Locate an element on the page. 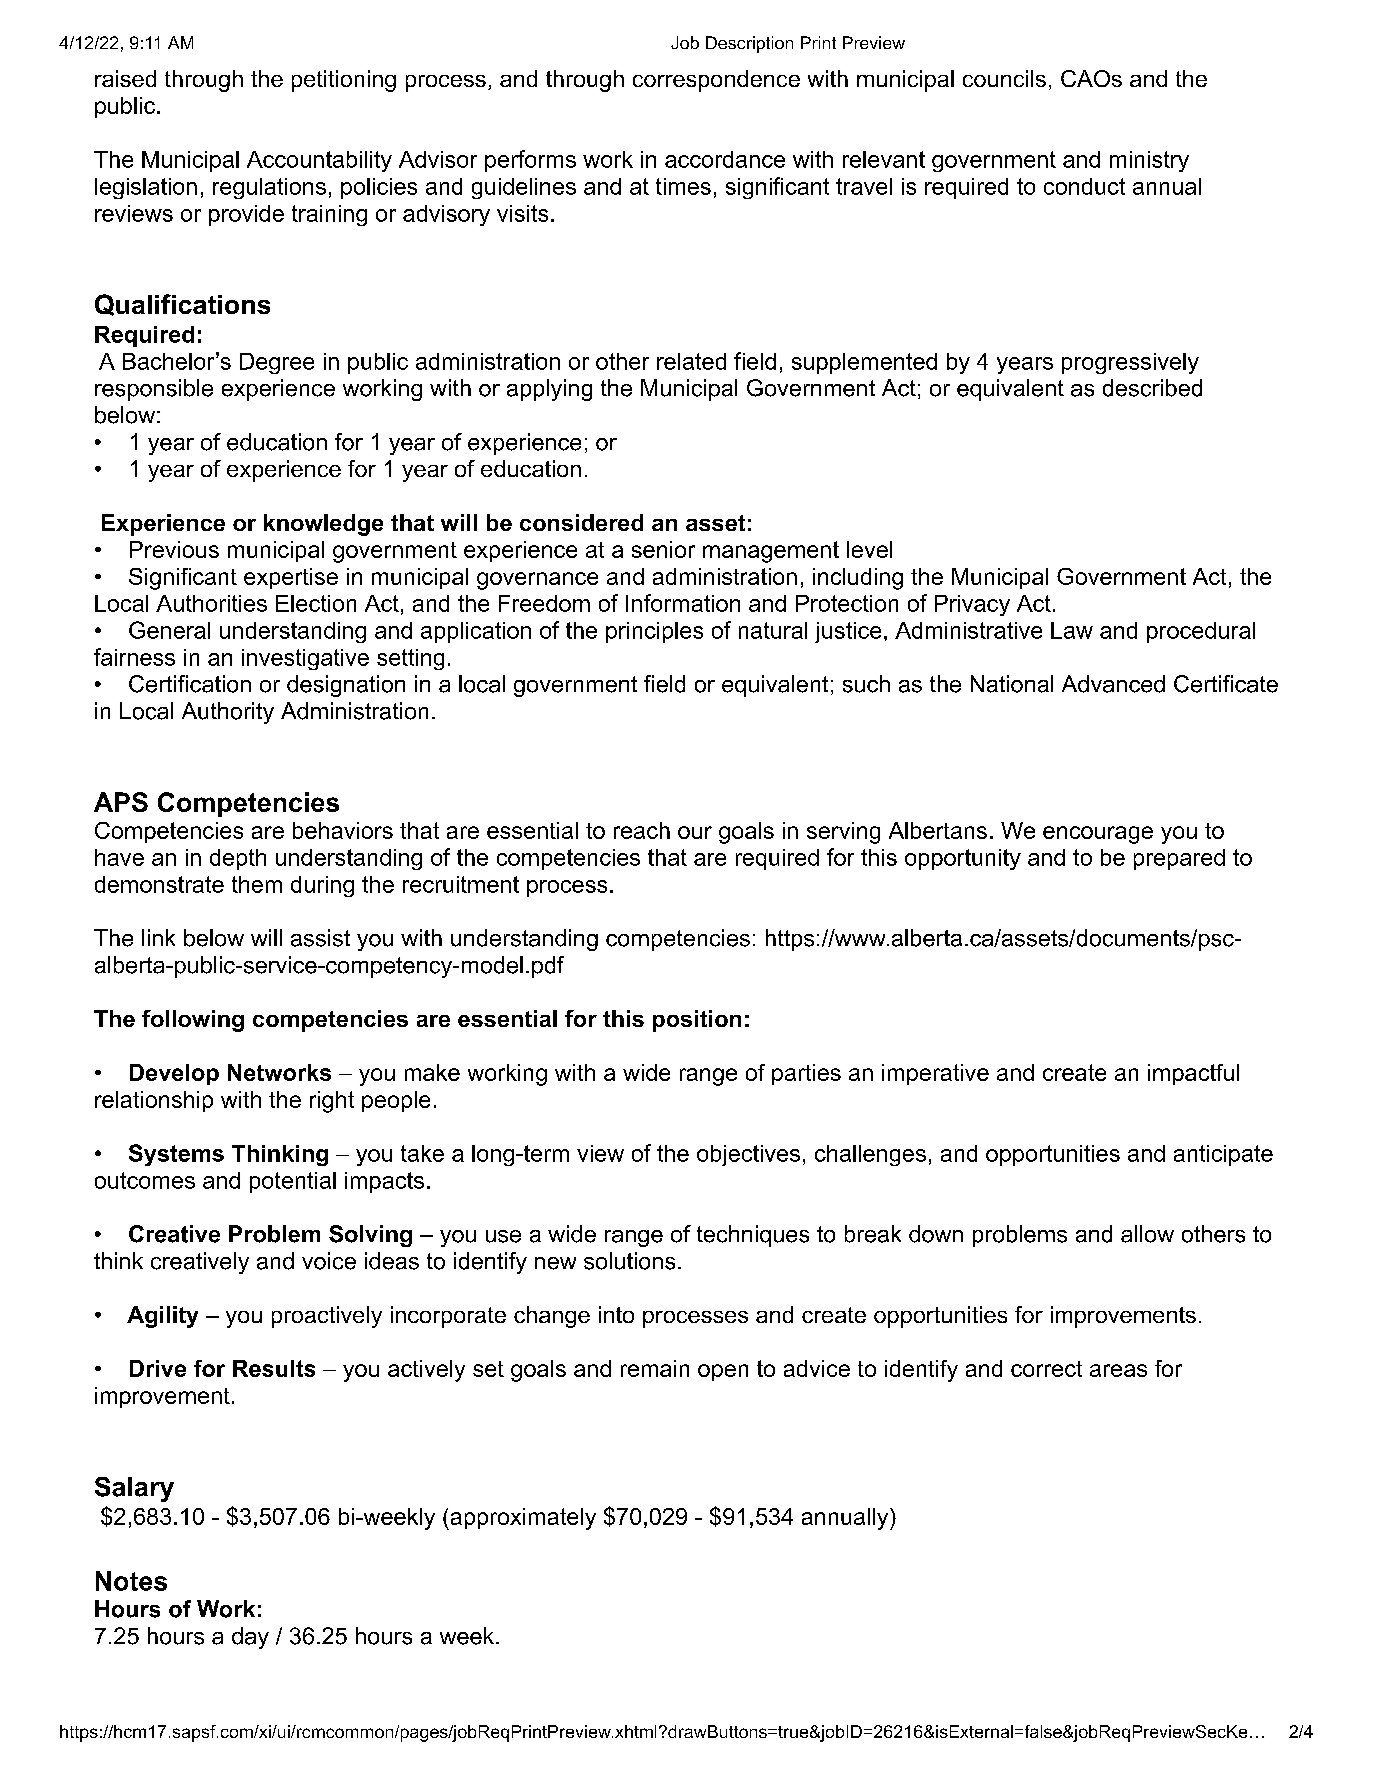 The image size is (1373, 1776). petitioning is located at coordinates (344, 81).
